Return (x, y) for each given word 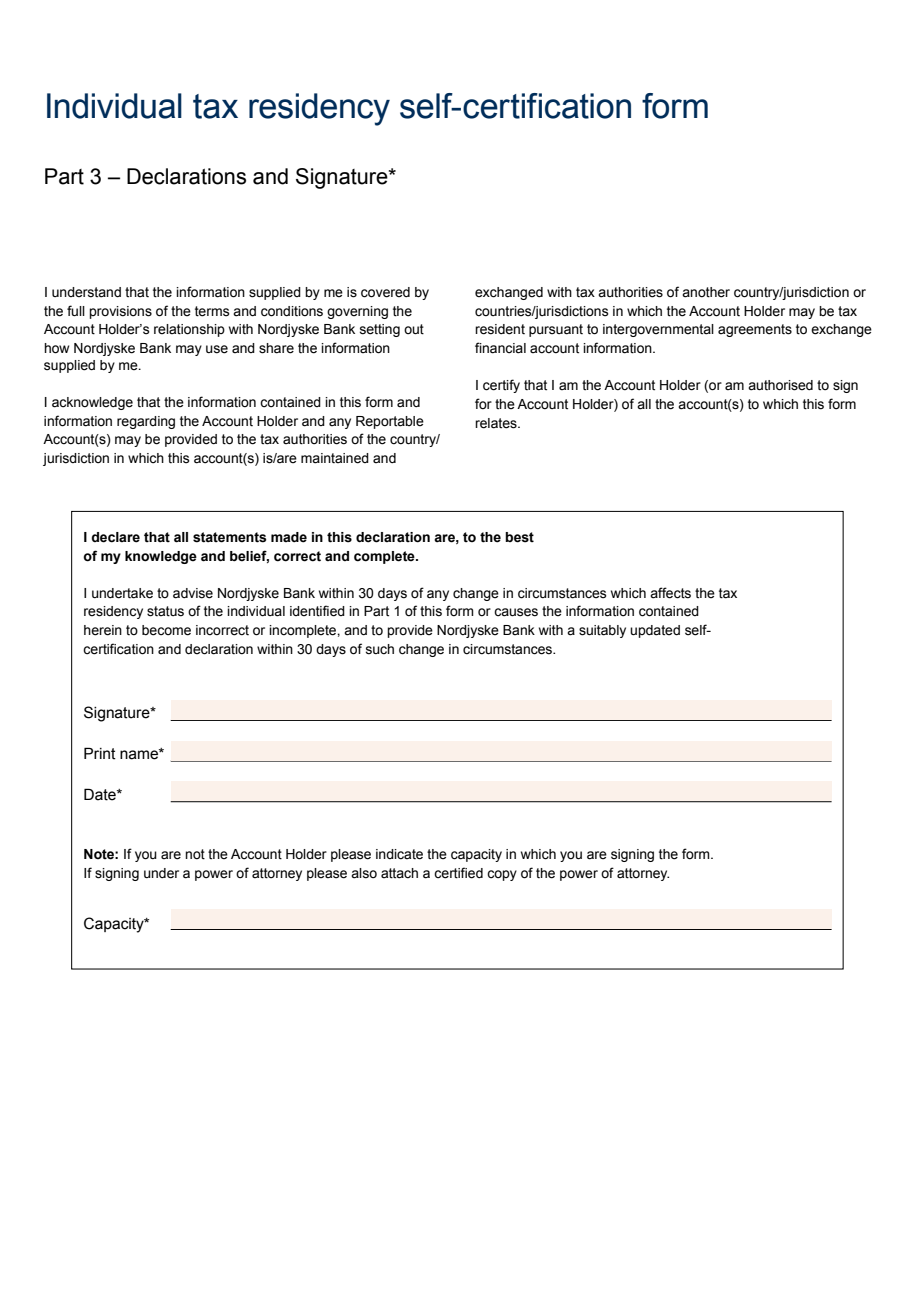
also (364, 873)
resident (500, 329)
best (519, 537)
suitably (602, 631)
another (706, 292)
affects (670, 593)
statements (229, 537)
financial (500, 348)
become (166, 630)
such (380, 649)
